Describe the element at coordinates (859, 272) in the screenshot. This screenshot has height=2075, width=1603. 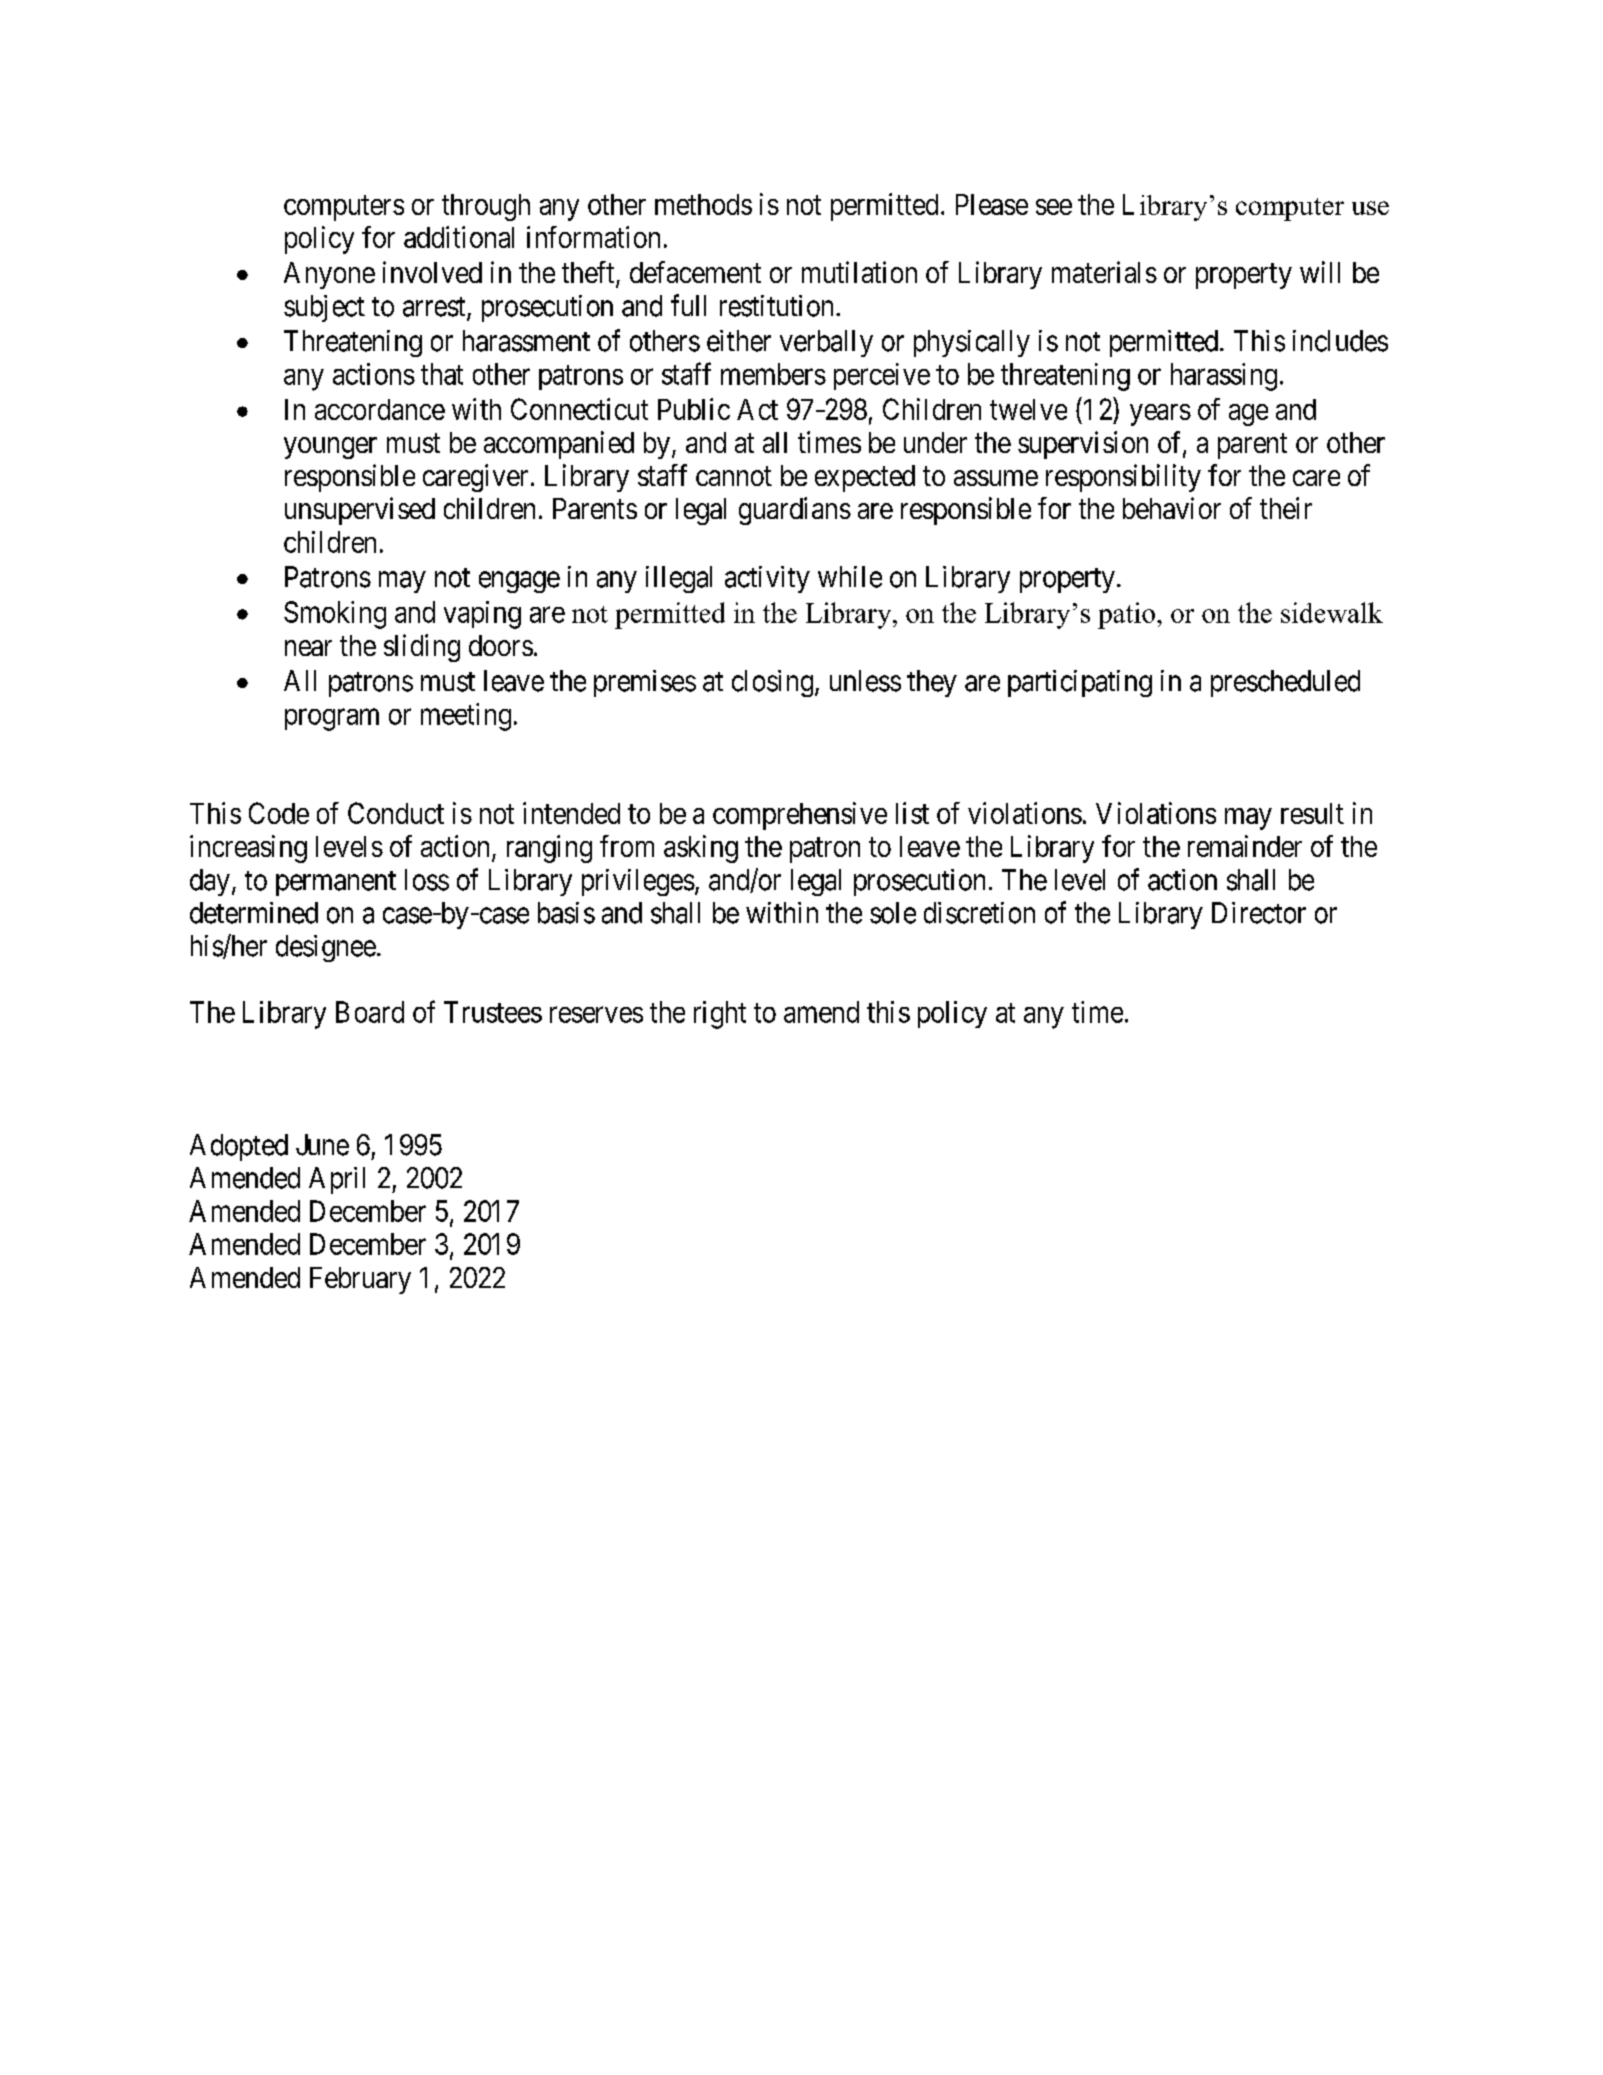
I see `mutilation` at that location.
